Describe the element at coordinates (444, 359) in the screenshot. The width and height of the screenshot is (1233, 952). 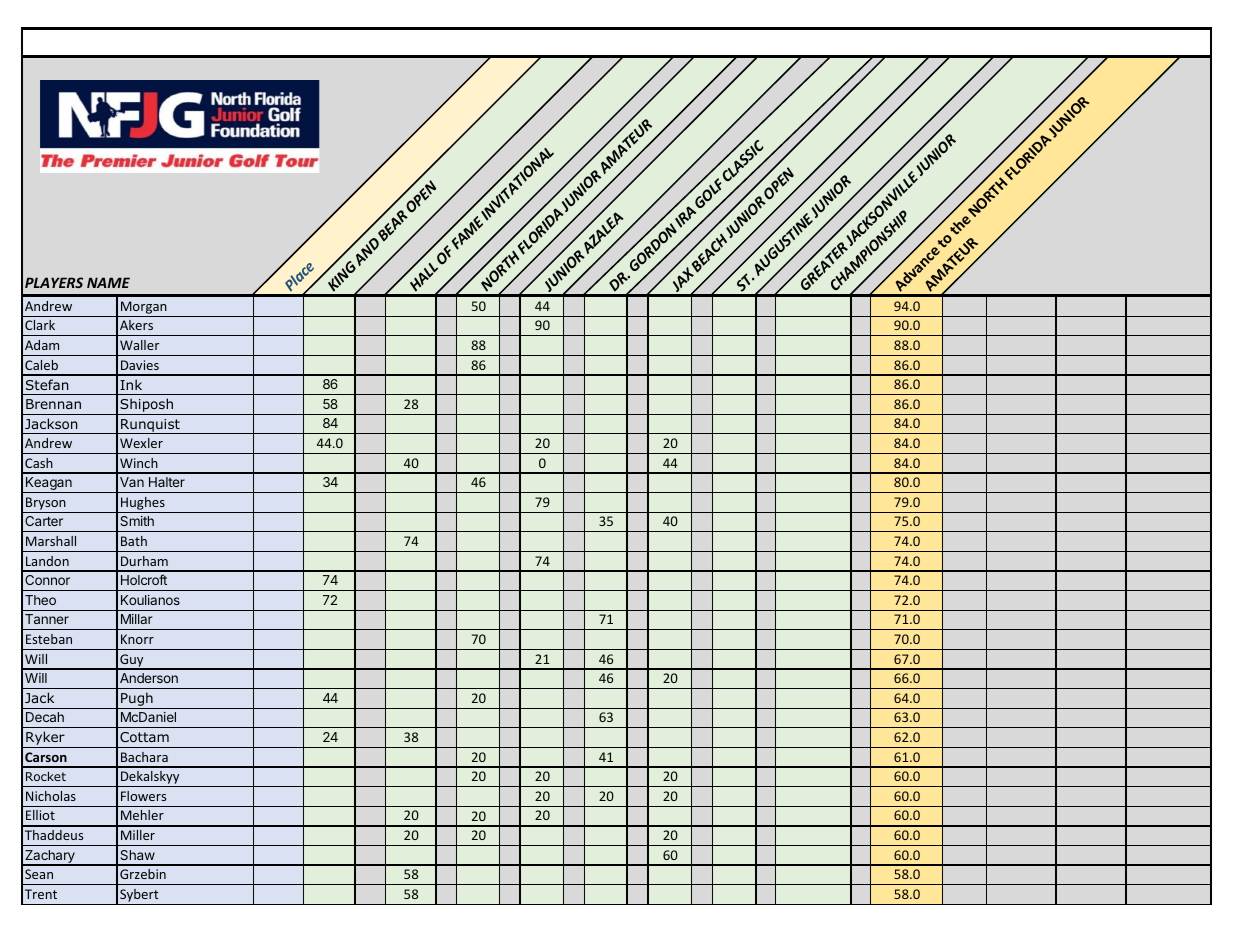
I see `top` at that location.
